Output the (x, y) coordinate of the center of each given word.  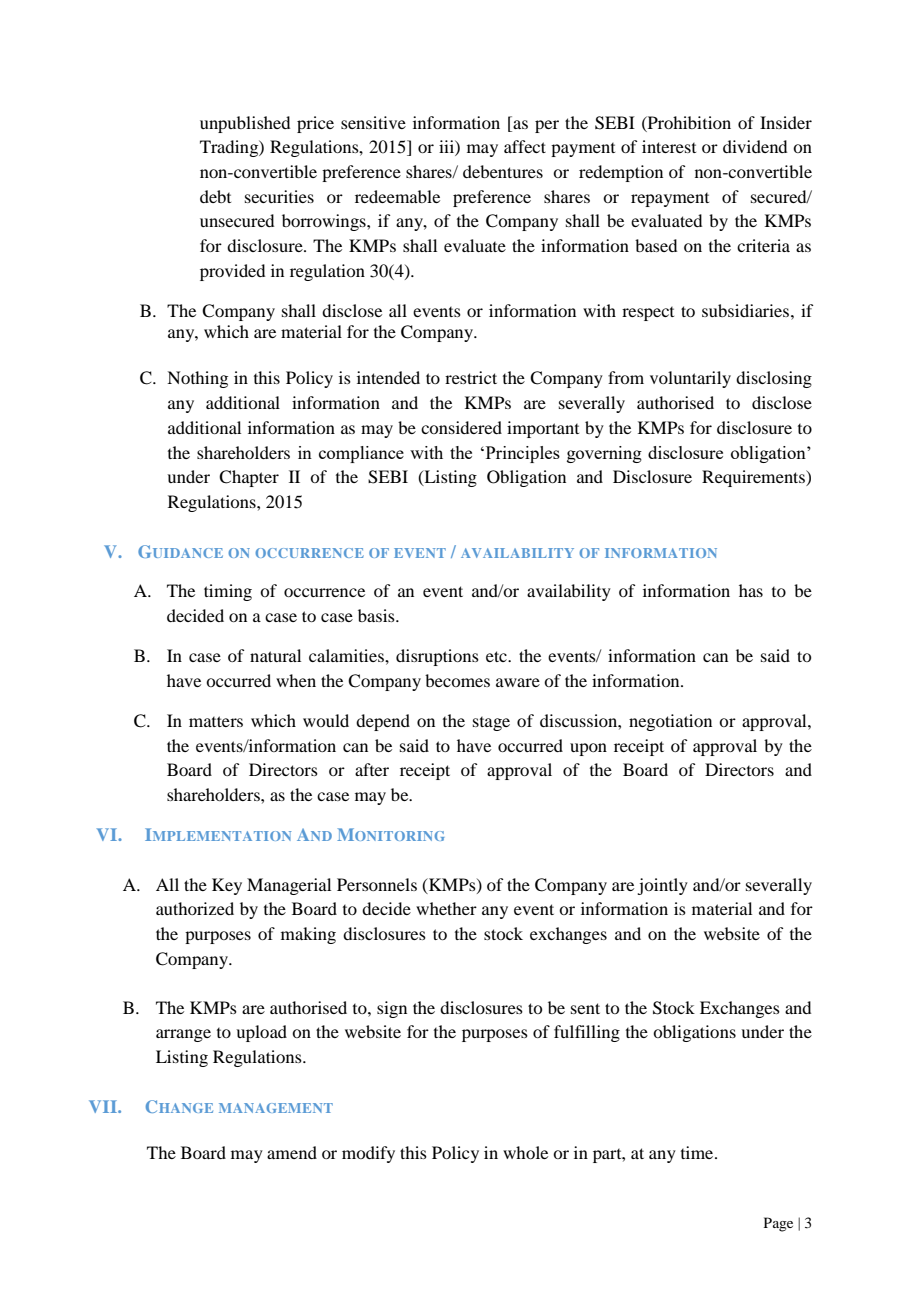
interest (669, 146)
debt (215, 196)
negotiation (670, 722)
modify (368, 1154)
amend (292, 1152)
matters (216, 721)
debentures (503, 171)
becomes (457, 680)
